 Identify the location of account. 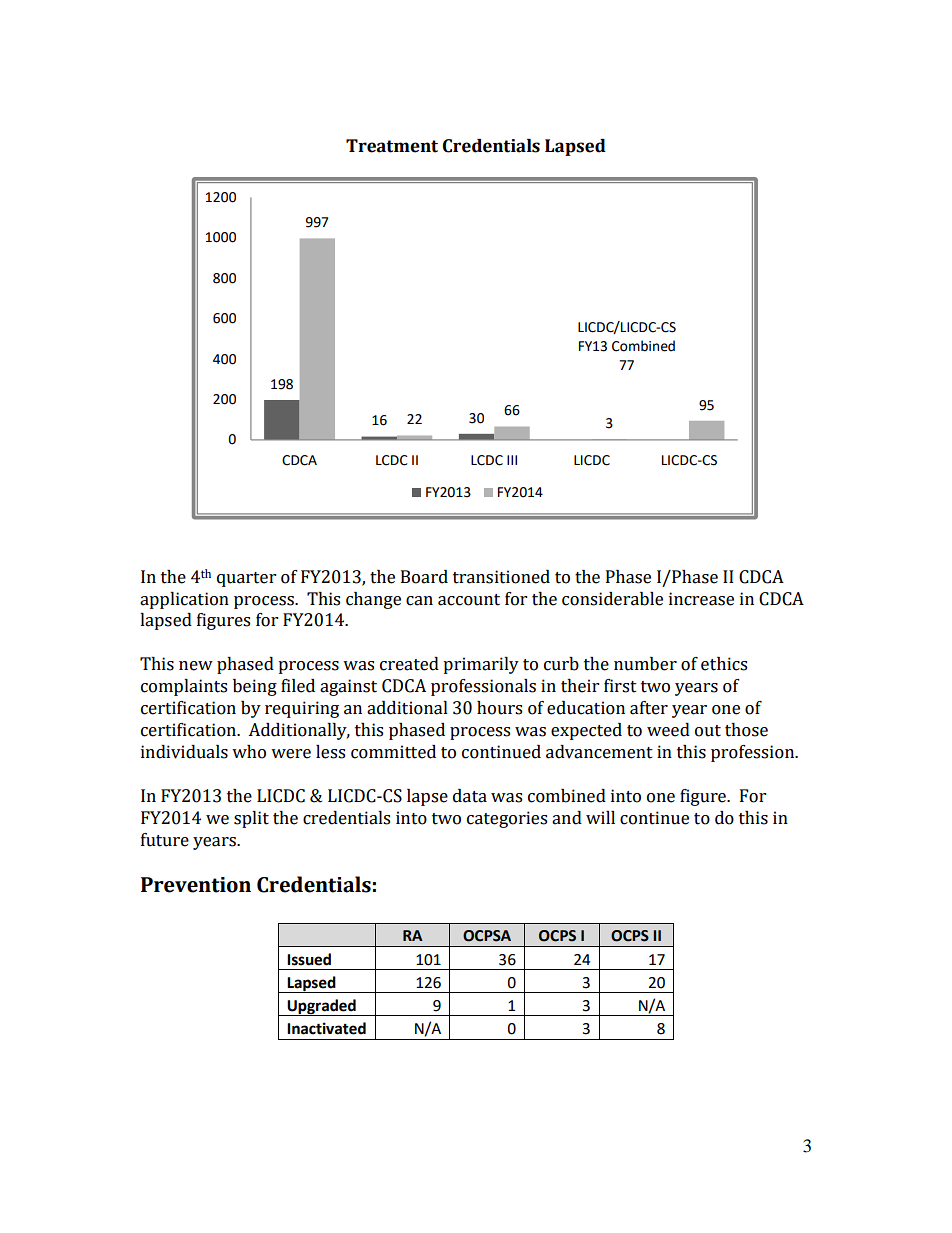
(469, 600).
